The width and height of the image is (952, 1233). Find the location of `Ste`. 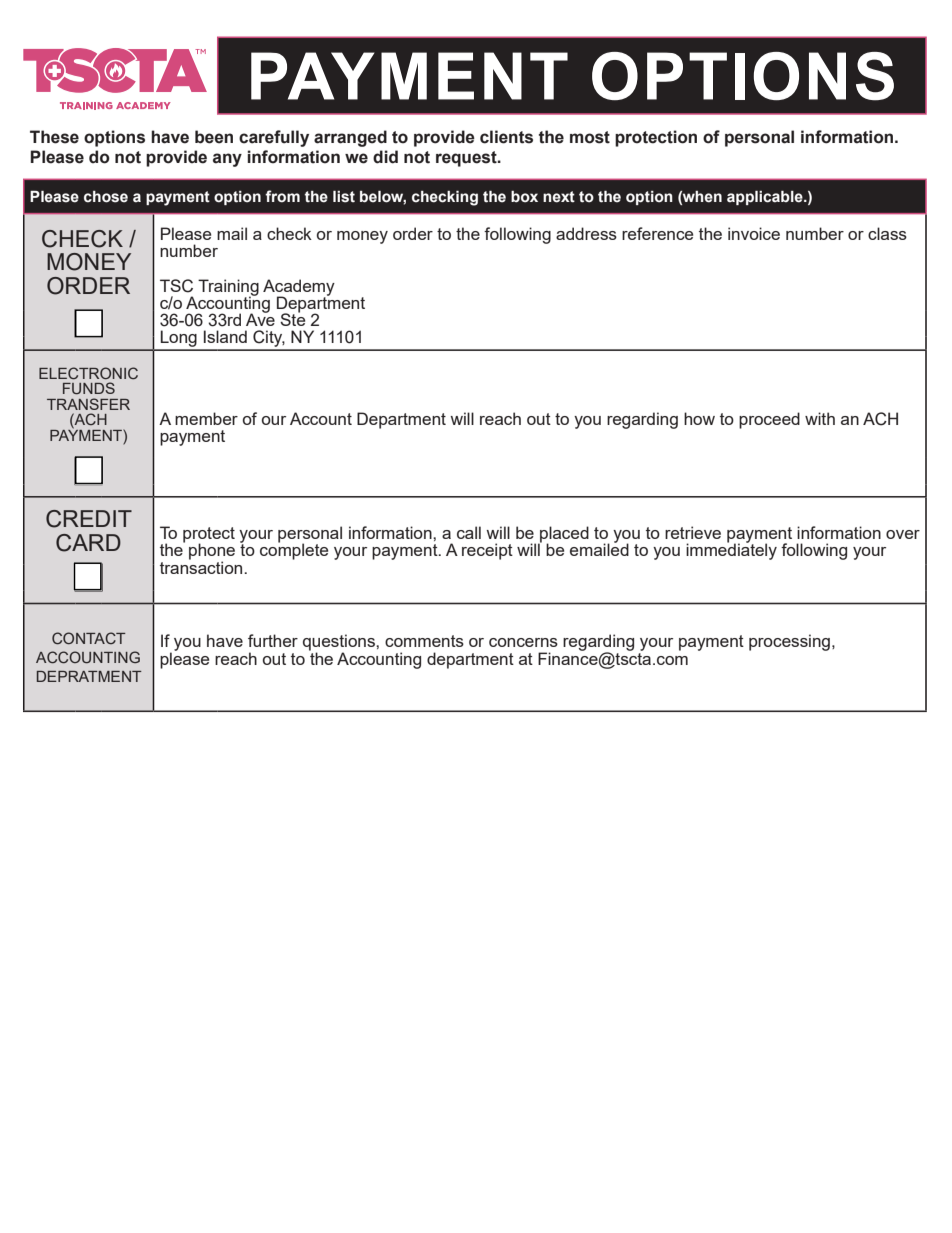

Ste is located at coordinates (292, 318).
